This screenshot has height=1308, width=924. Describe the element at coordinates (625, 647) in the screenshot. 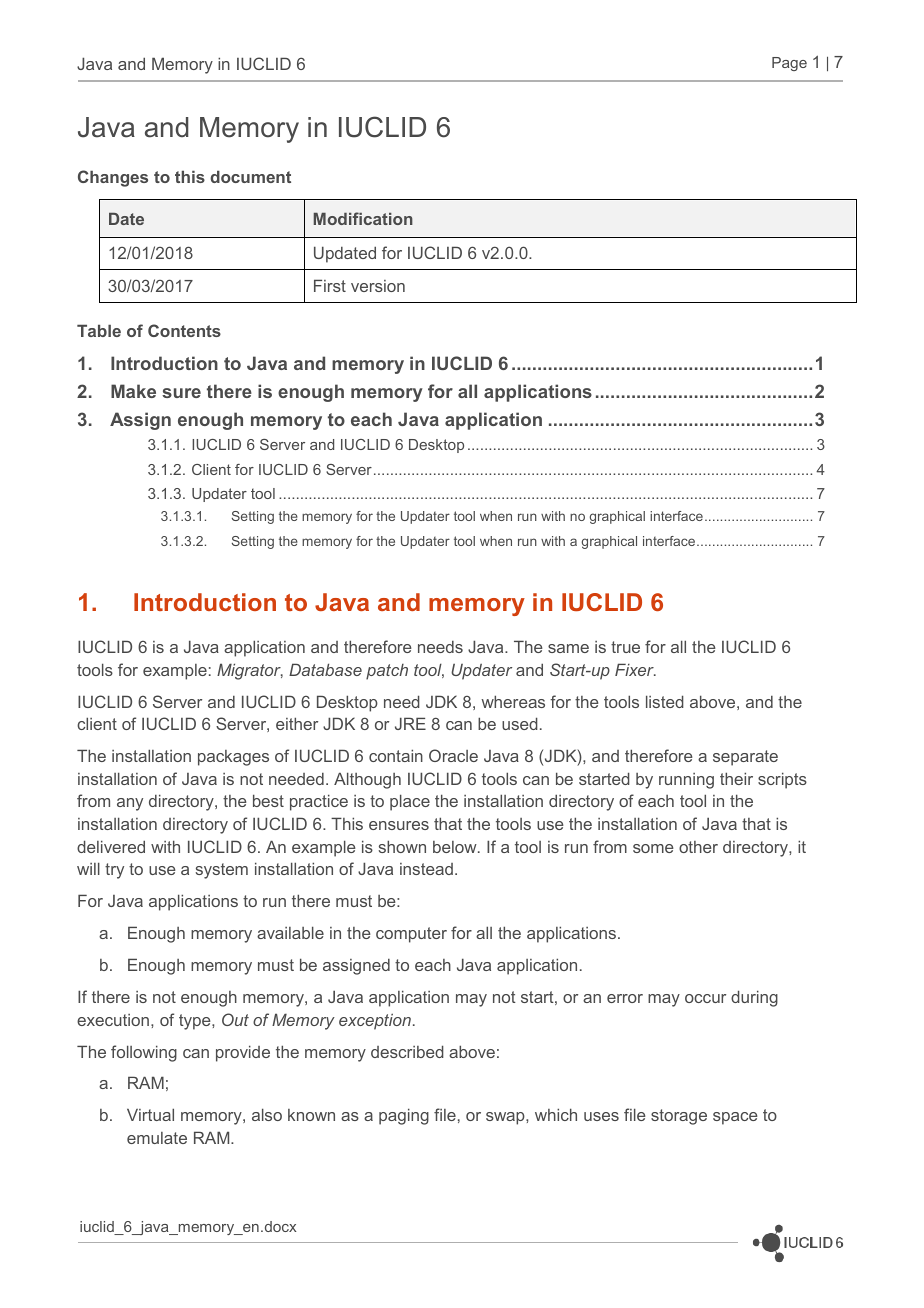

I see `true` at that location.
